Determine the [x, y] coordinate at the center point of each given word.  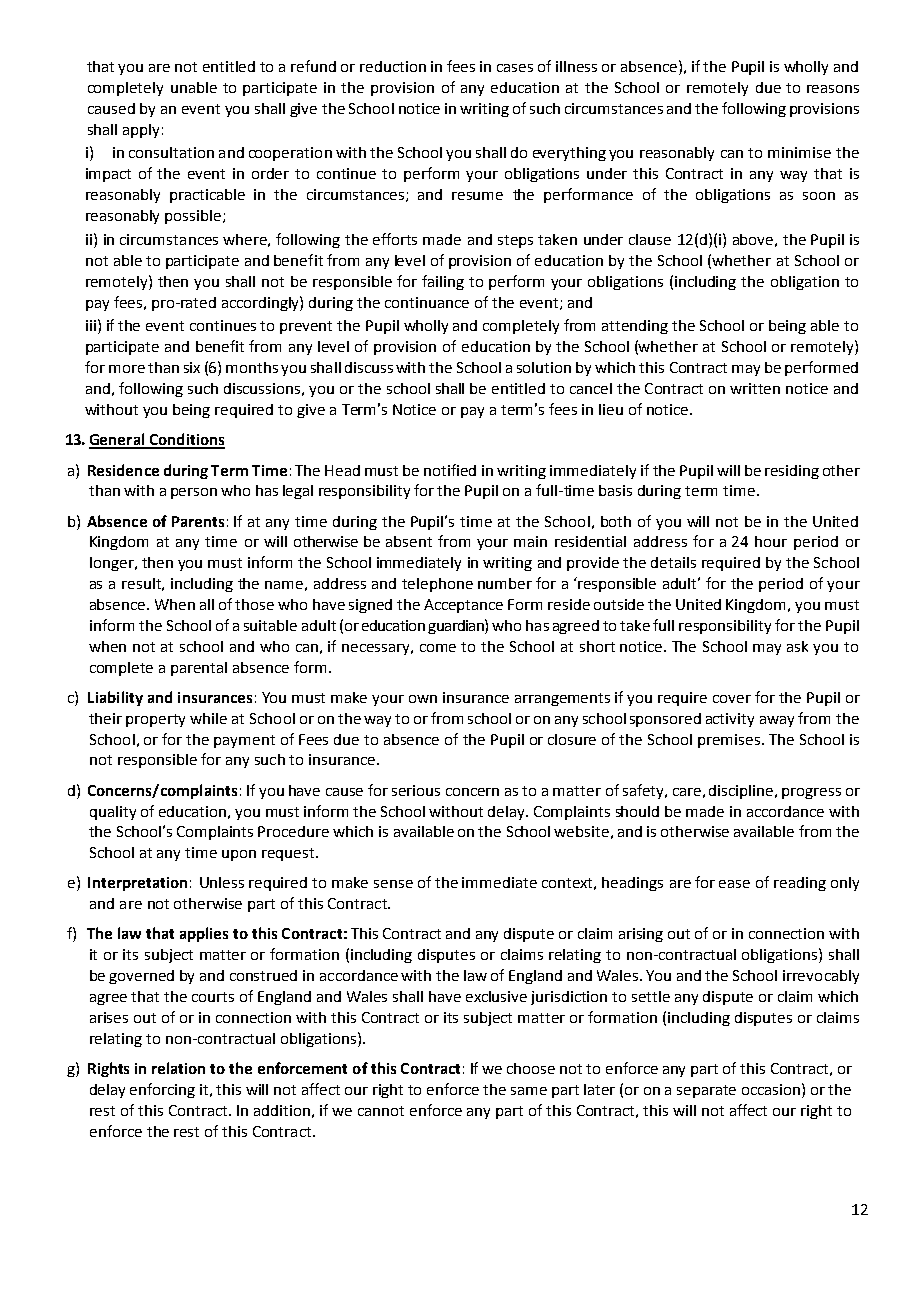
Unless [222, 882]
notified [450, 470]
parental [199, 669]
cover [732, 699]
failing [443, 282]
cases [515, 68]
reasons [833, 89]
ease [734, 884]
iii [91, 325]
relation [178, 1068]
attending [635, 327]
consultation [171, 152]
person [194, 493]
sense [393, 884]
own [423, 699]
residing [792, 472]
